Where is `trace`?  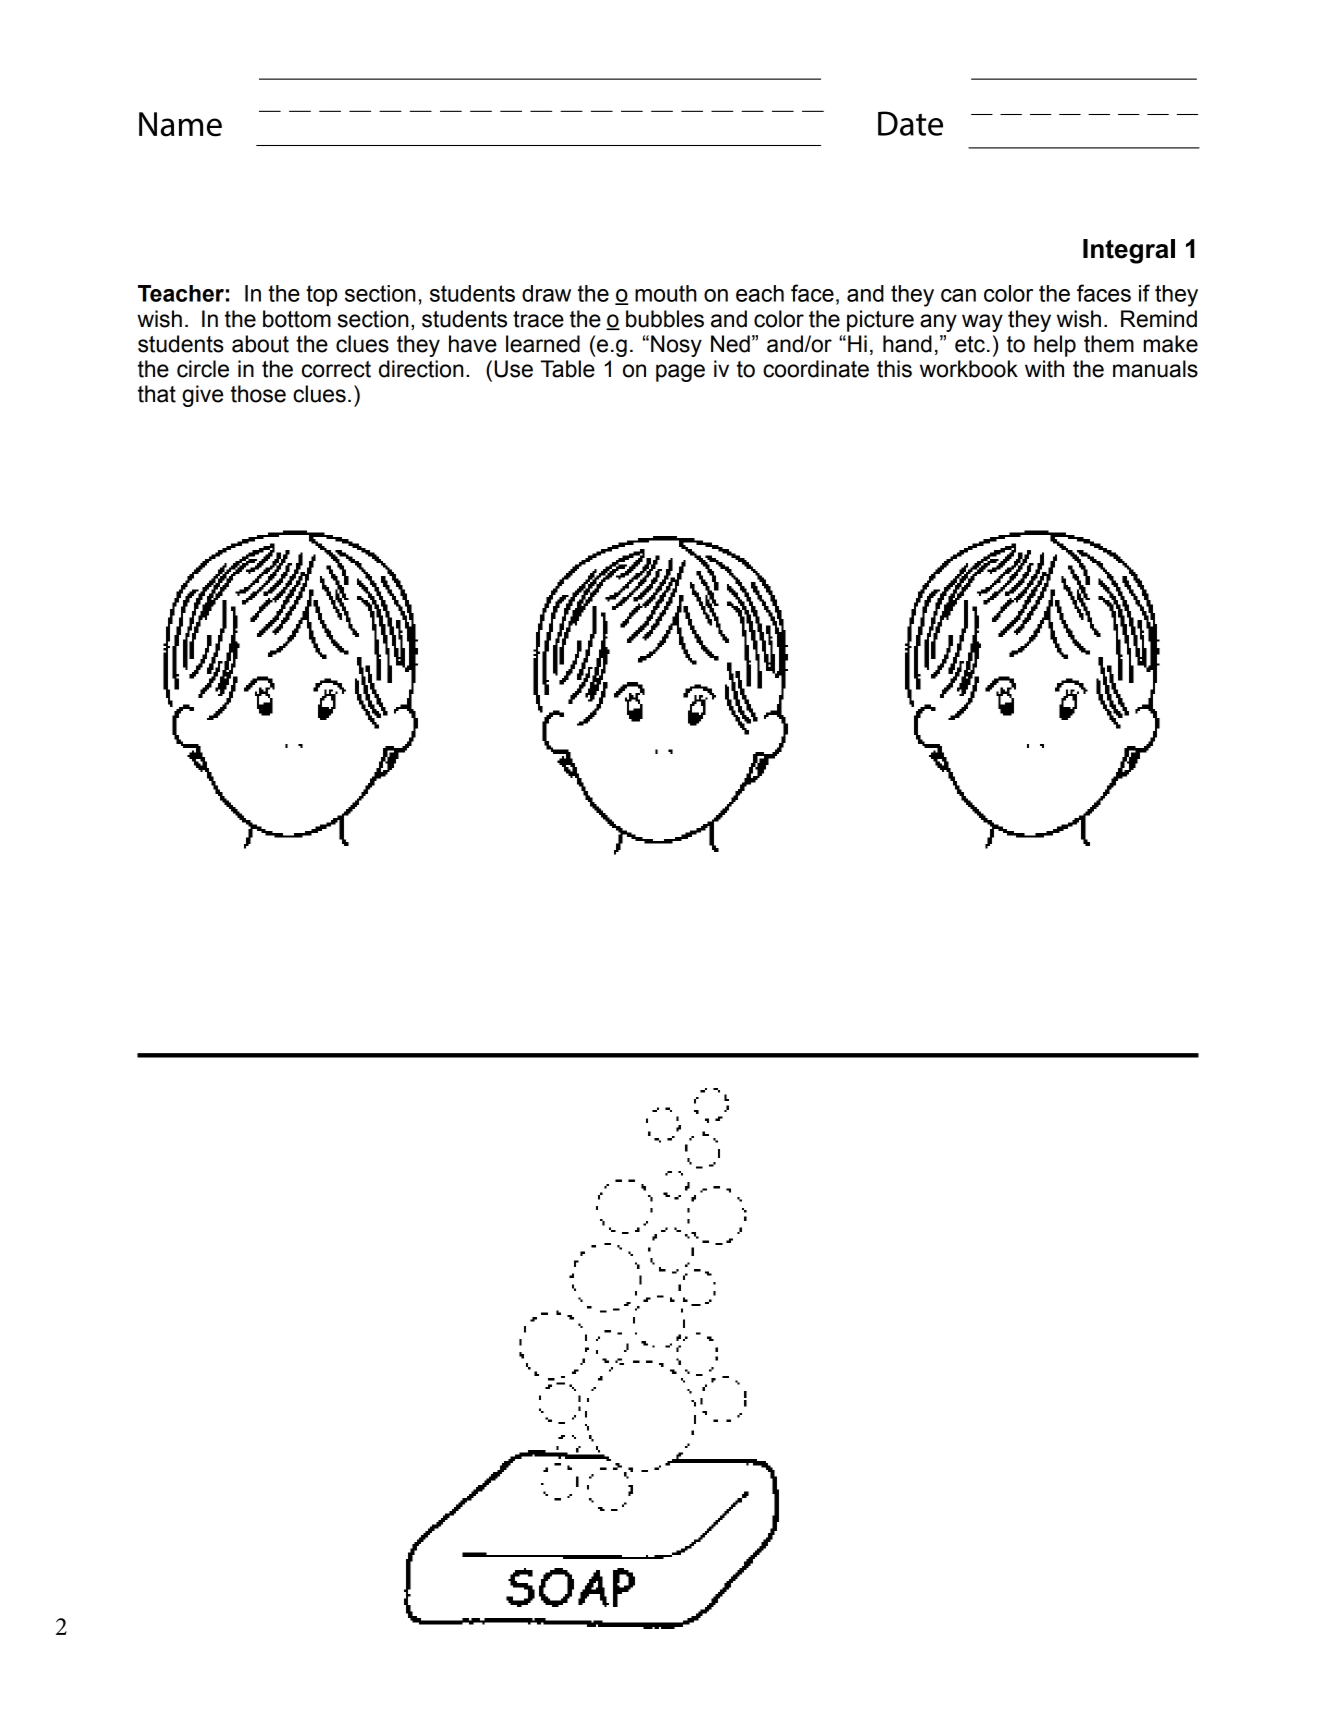
trace is located at coordinates (538, 319).
